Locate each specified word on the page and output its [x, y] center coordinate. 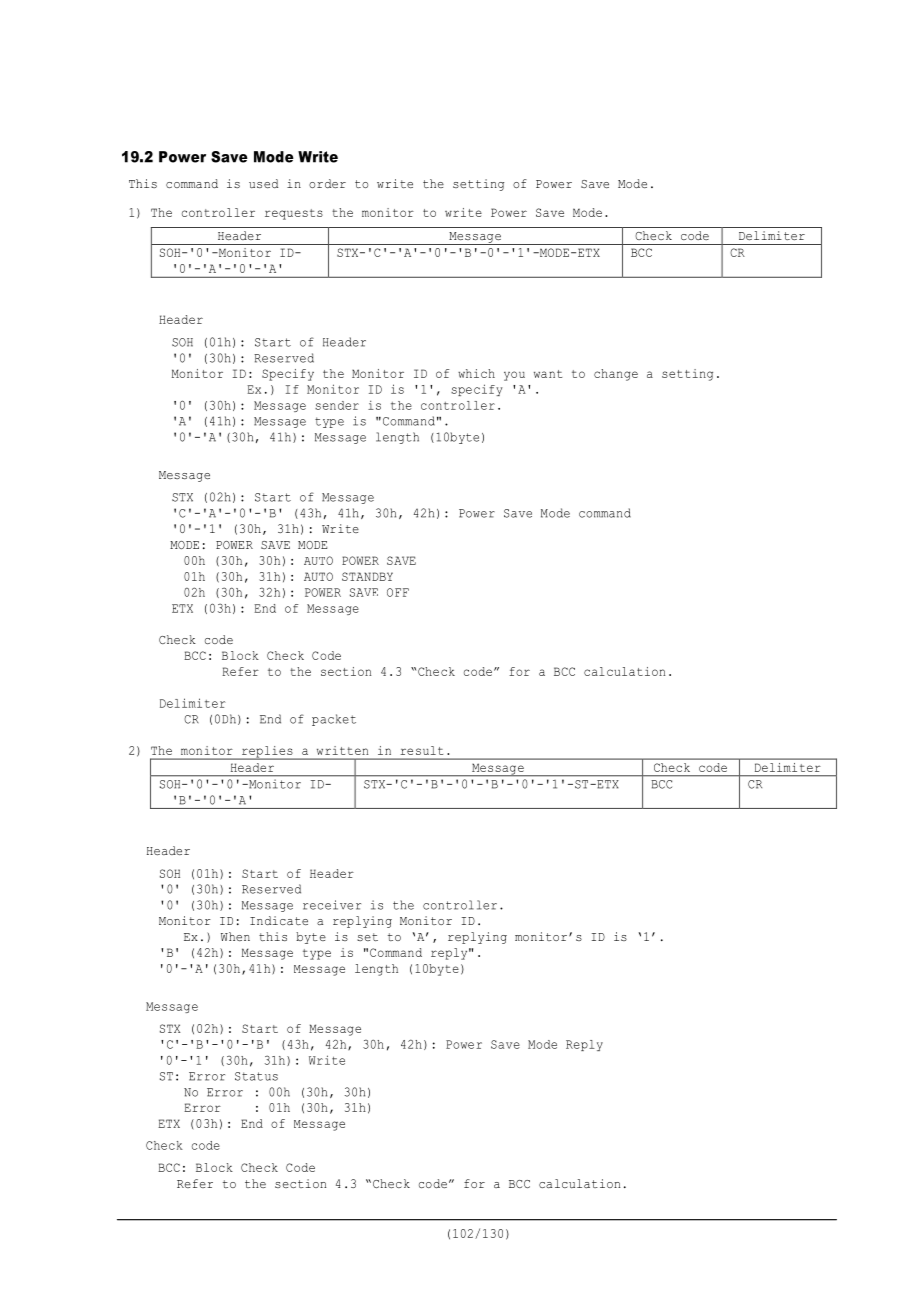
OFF [398, 592]
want [548, 374]
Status [256, 1076]
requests [294, 214]
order [327, 183]
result [422, 750]
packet [334, 720]
